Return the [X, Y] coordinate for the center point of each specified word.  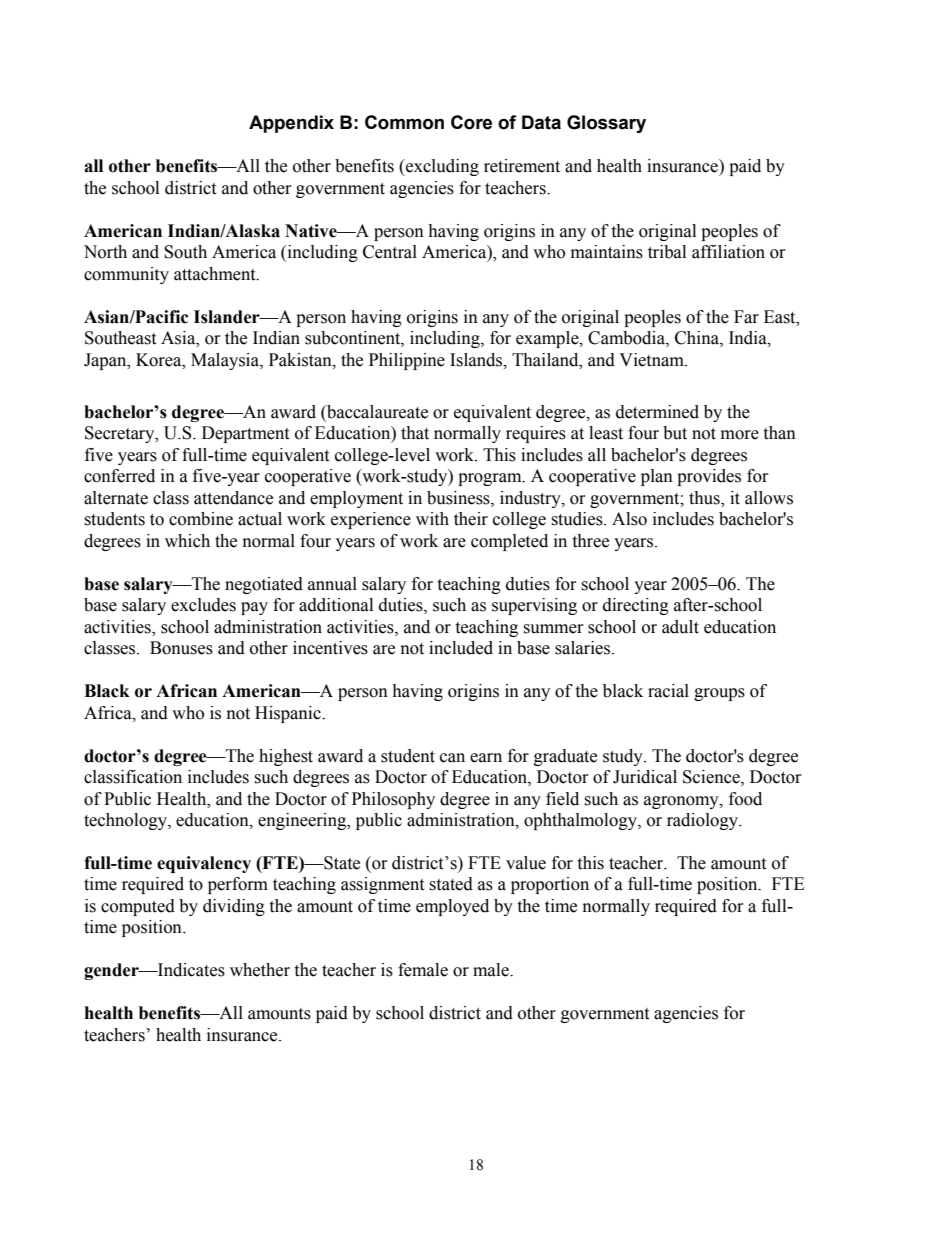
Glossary [606, 124]
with [432, 519]
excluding [441, 167]
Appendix [291, 124]
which [187, 541]
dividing [234, 907]
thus [705, 499]
